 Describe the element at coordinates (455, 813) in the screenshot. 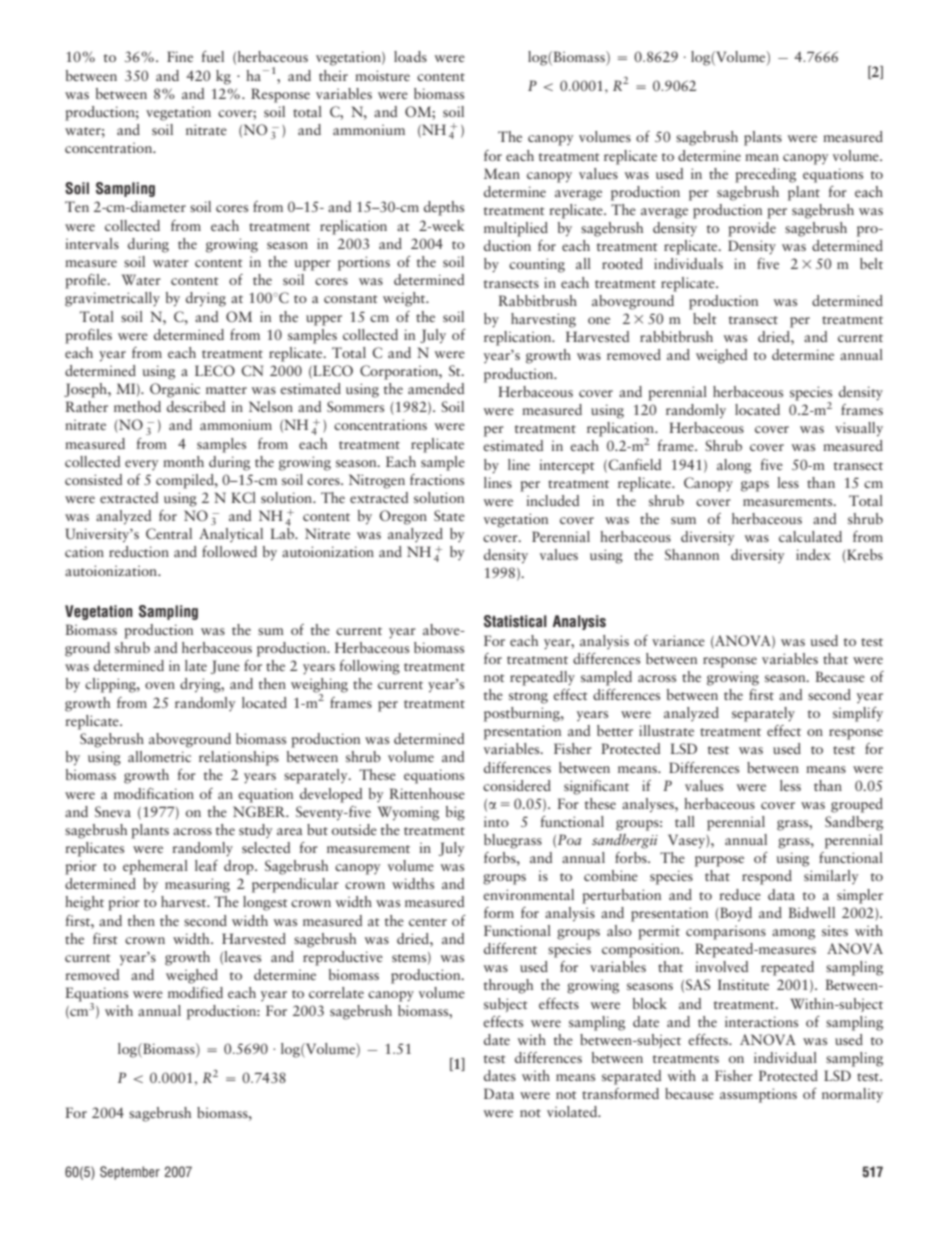

I see `big` at that location.
